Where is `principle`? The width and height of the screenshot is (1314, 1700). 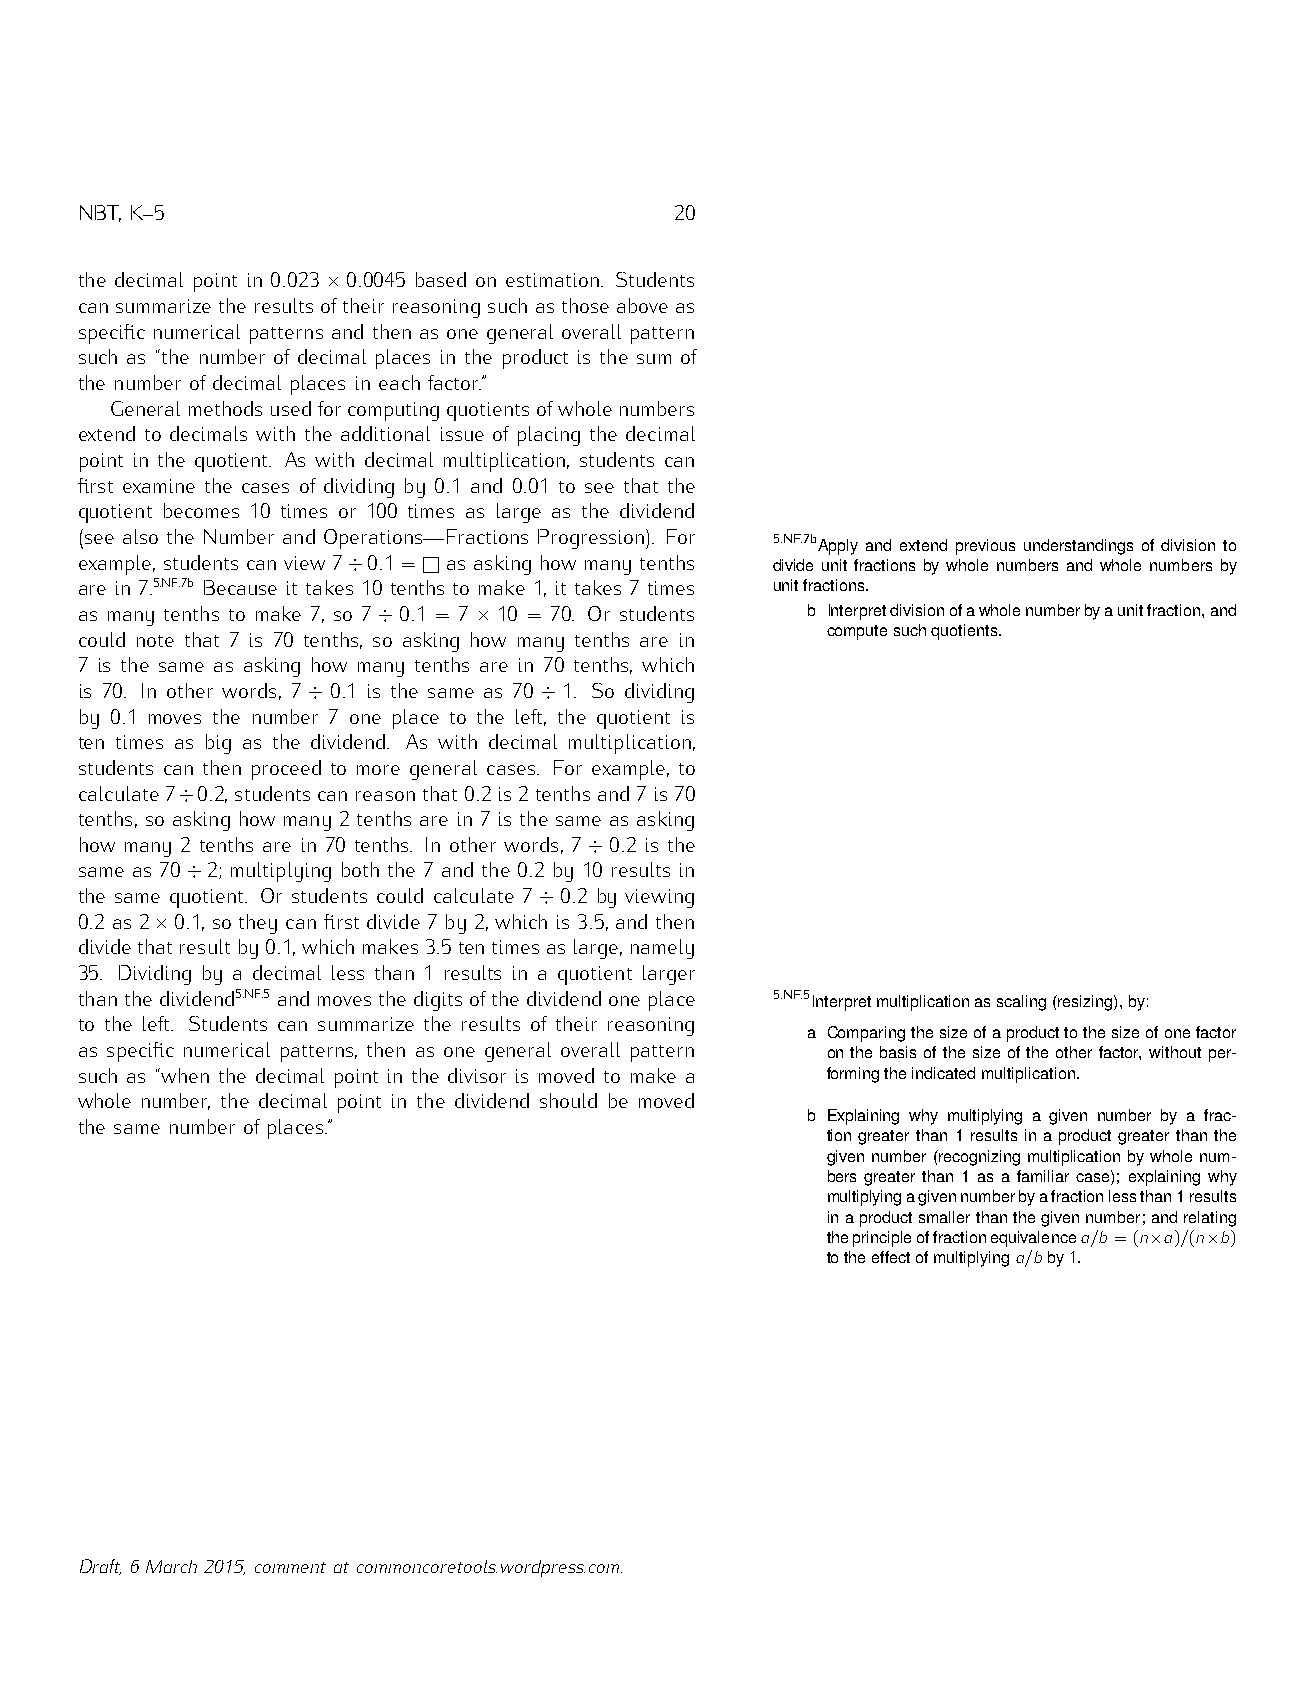
principle is located at coordinates (882, 1239).
